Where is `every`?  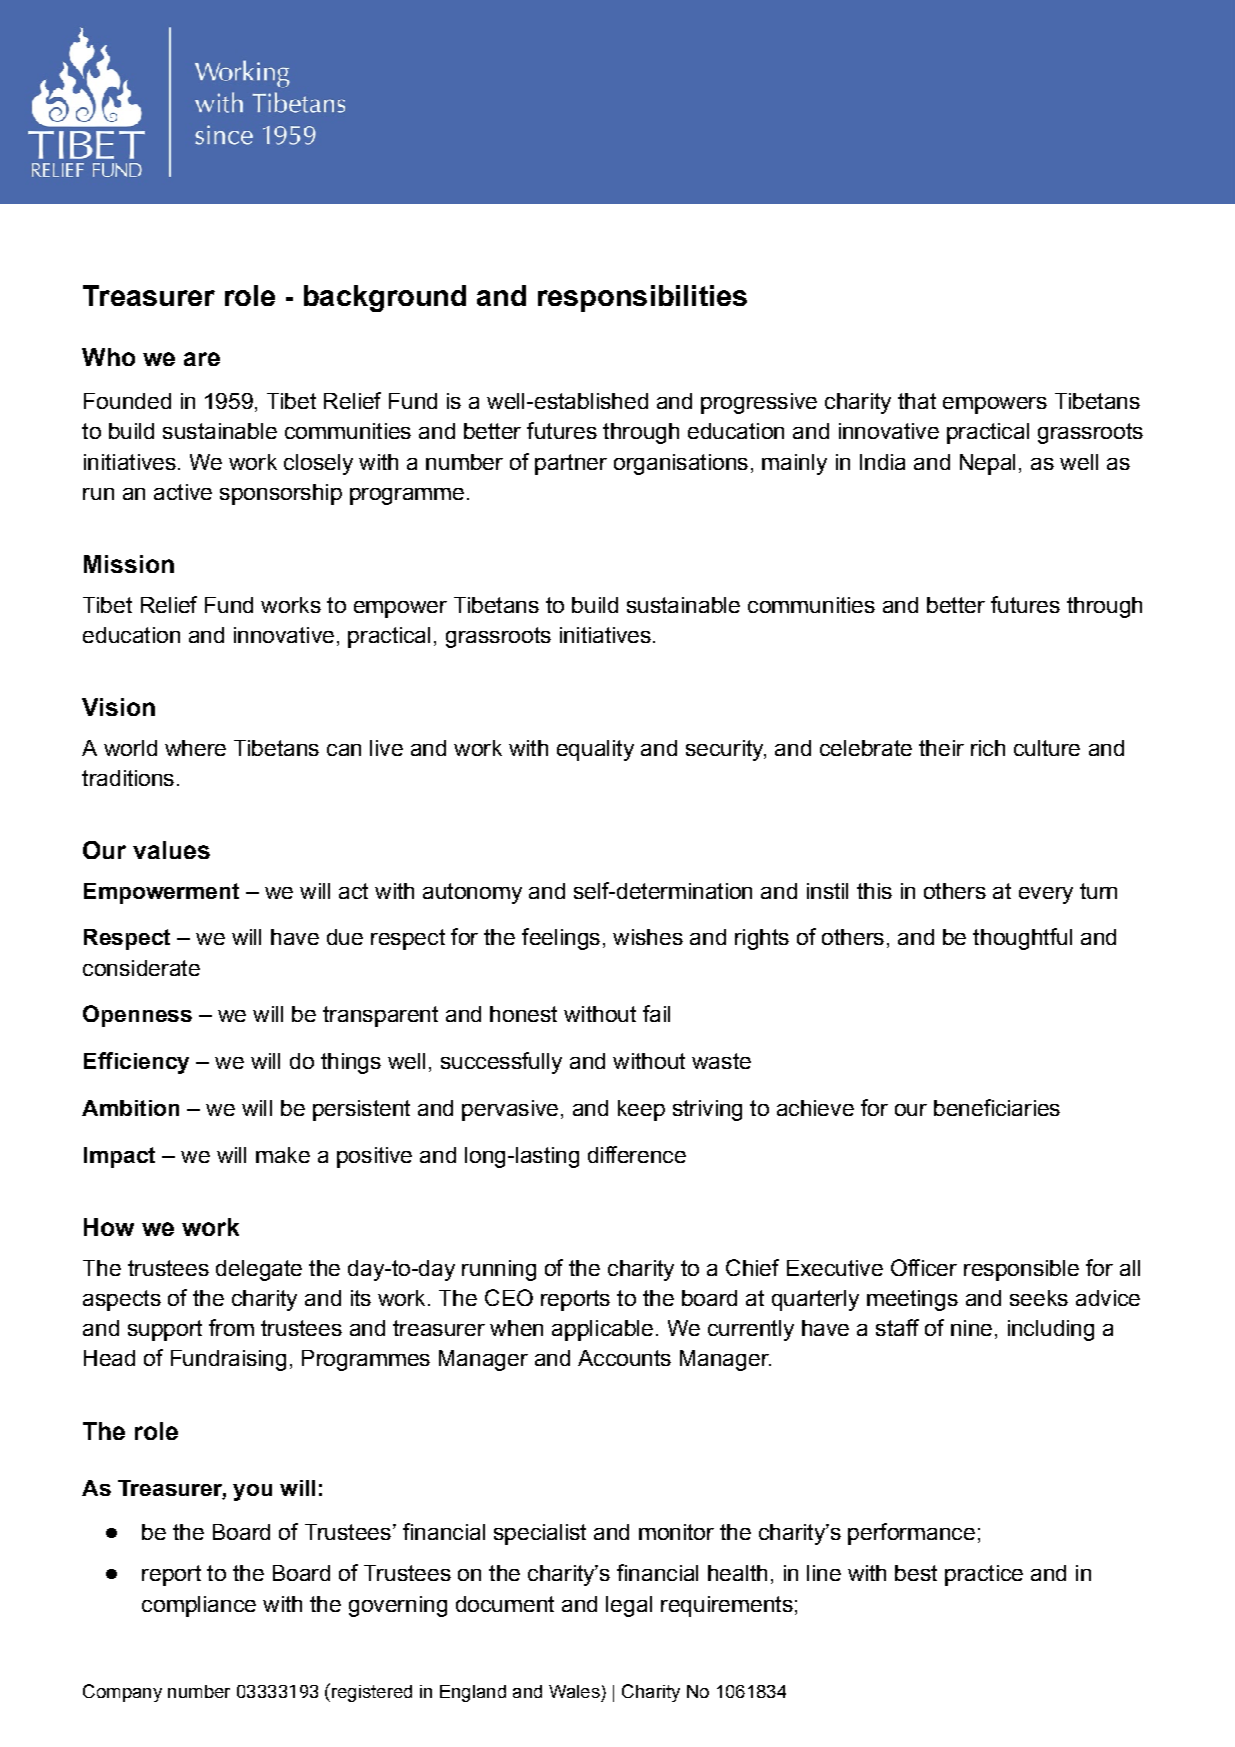 every is located at coordinates (1046, 895).
